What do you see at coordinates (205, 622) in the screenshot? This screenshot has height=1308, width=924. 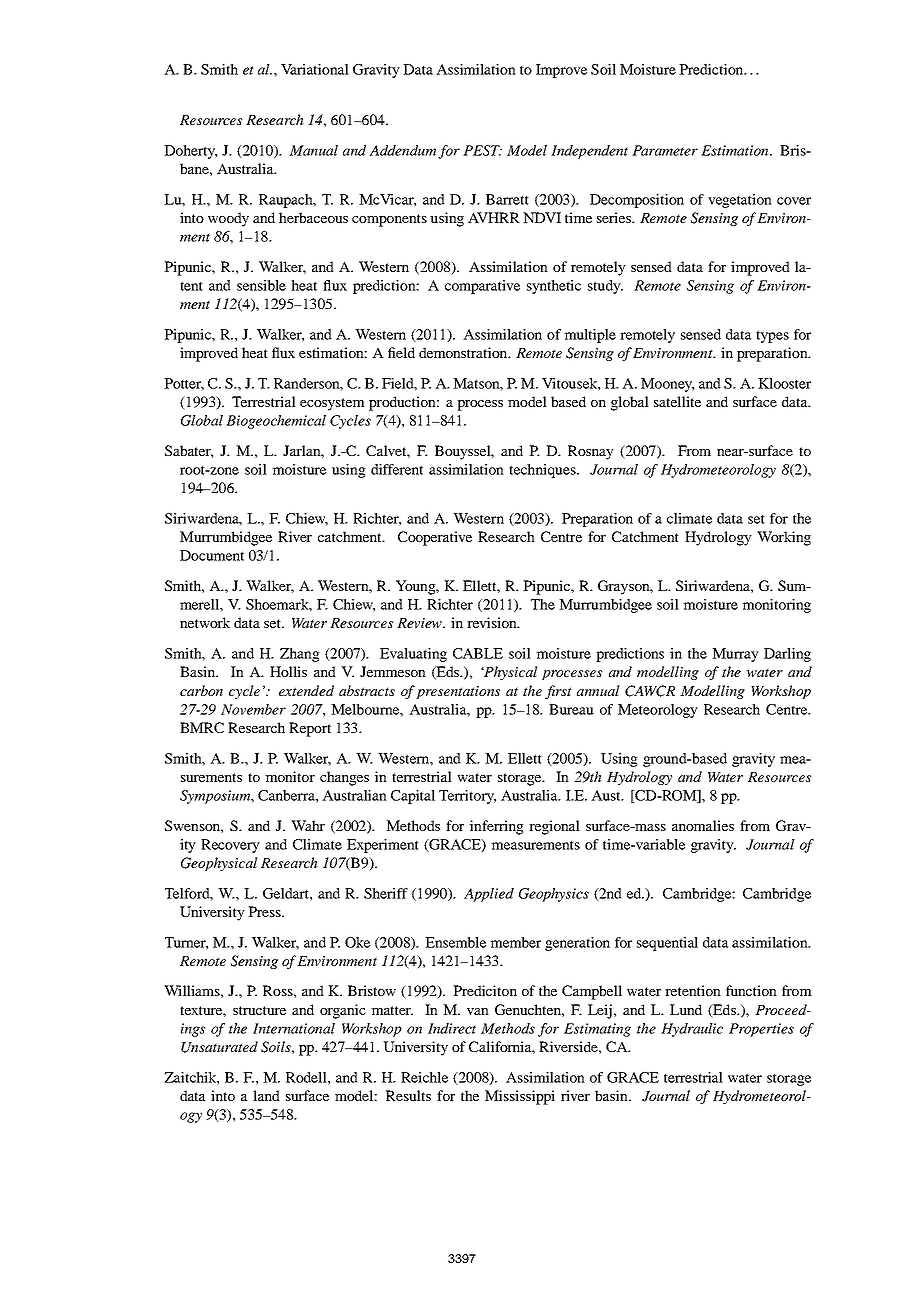 I see `network` at bounding box center [205, 622].
